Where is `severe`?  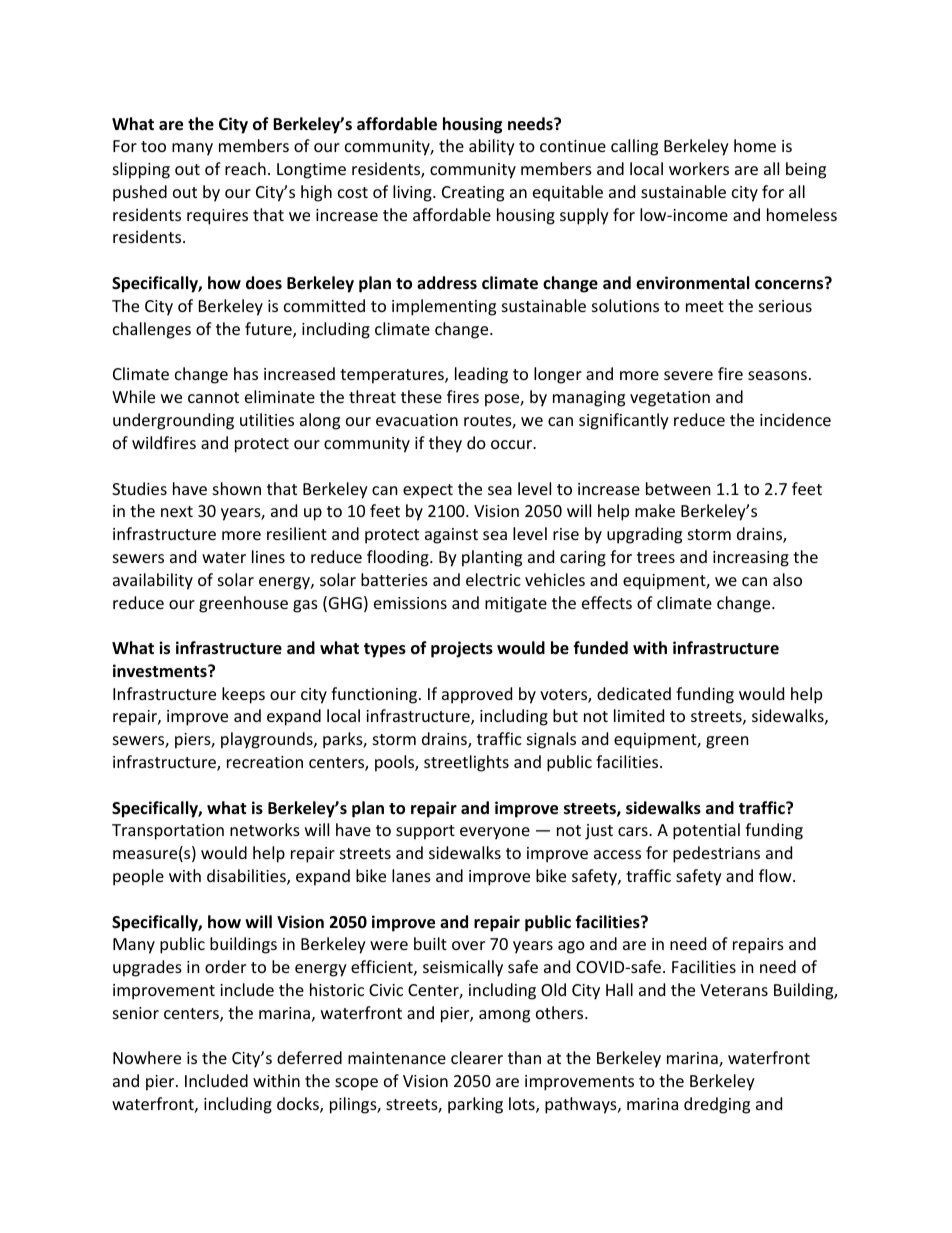 severe is located at coordinates (688, 375).
